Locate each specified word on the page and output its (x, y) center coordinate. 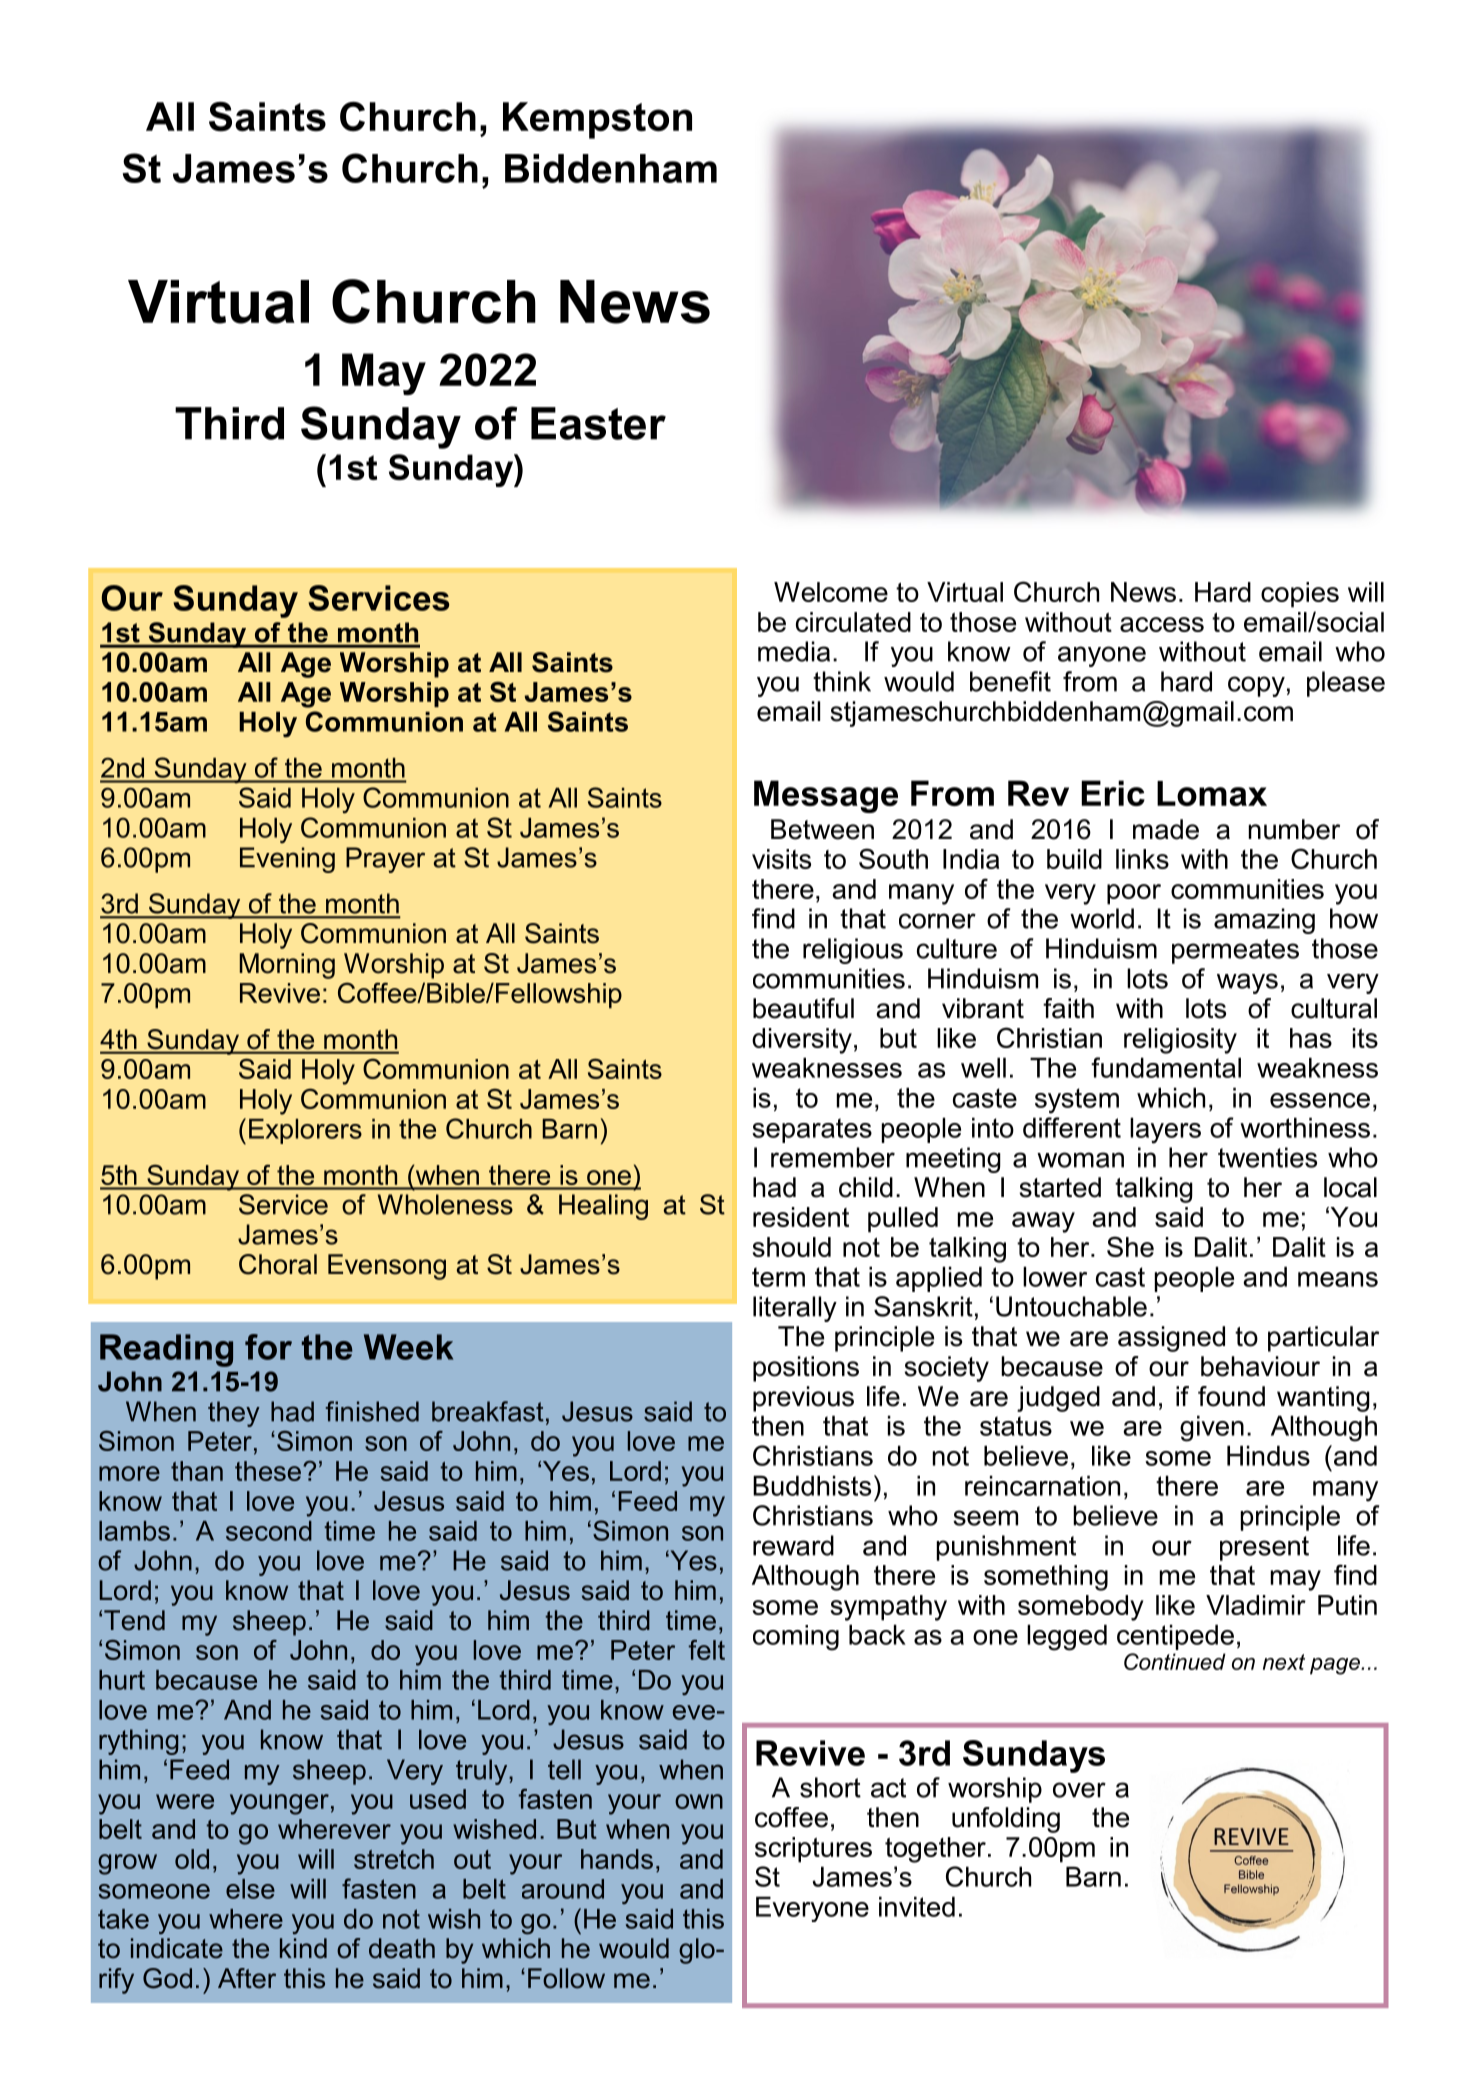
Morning (287, 966)
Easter (598, 423)
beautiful (803, 1008)
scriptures (813, 1850)
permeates (1235, 951)
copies (1300, 595)
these (268, 1471)
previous (803, 1399)
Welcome (831, 592)
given (1212, 1428)
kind (303, 1948)
